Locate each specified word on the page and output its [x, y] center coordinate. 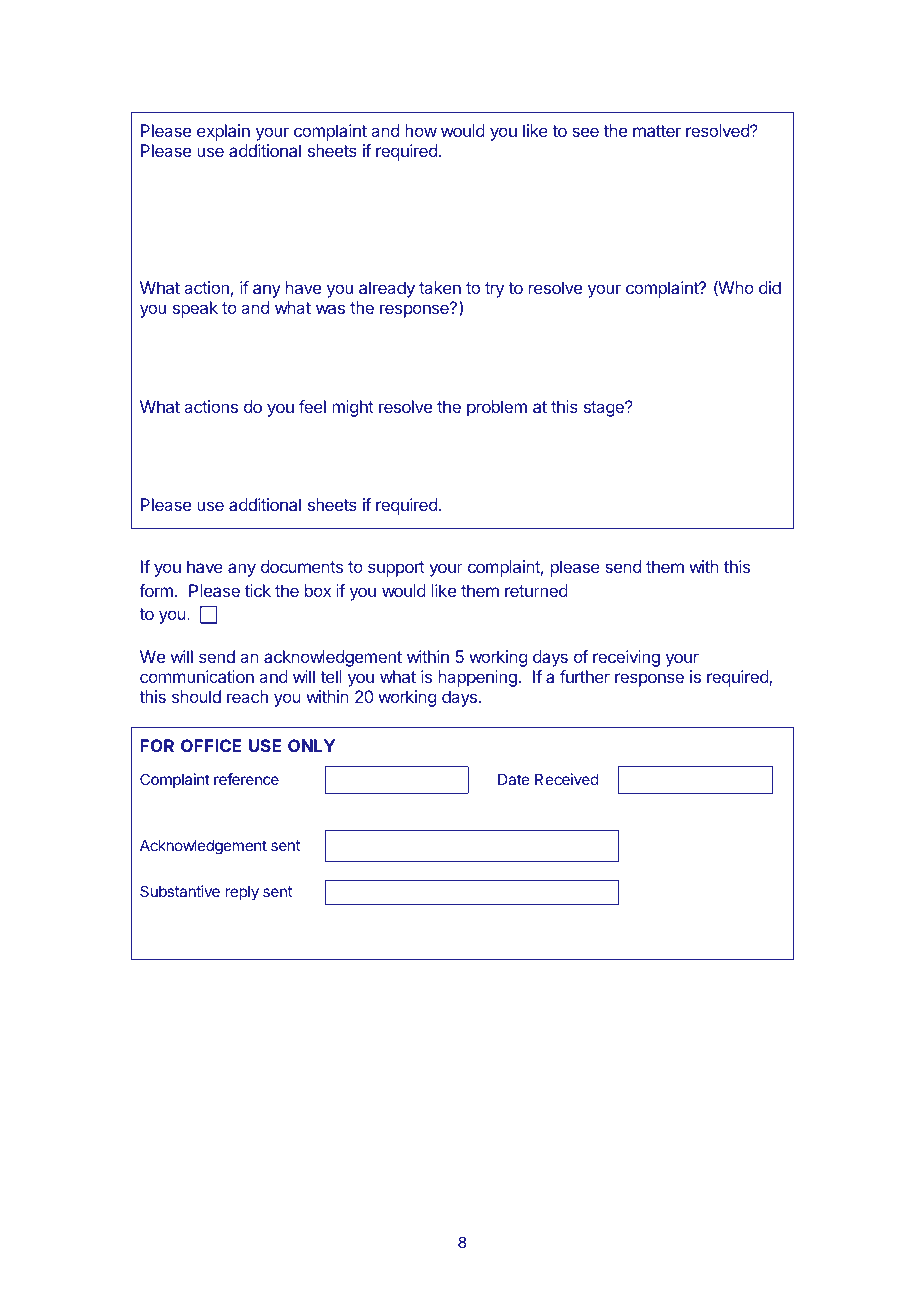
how [421, 130]
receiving [626, 658]
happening [478, 678]
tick [258, 590]
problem [497, 408]
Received [567, 779]
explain [223, 132]
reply [242, 893]
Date [513, 779]
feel [312, 406]
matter [657, 131]
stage [605, 409]
